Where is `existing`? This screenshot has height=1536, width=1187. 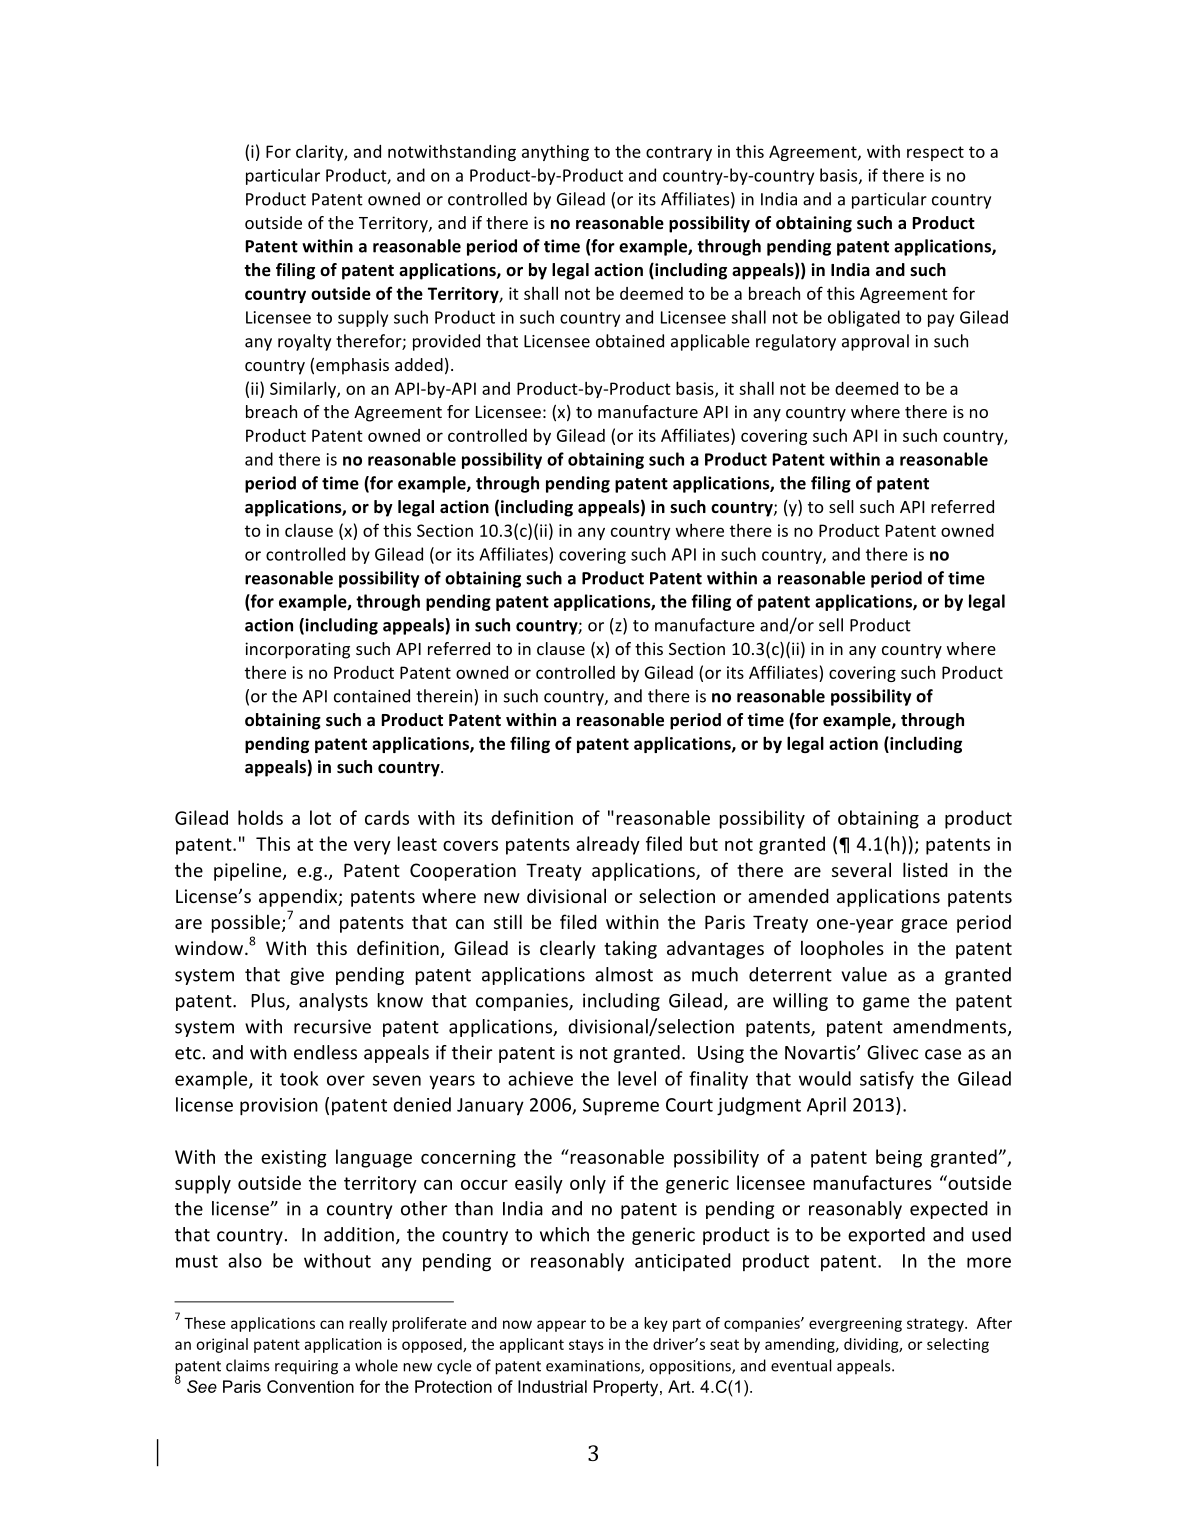
existing is located at coordinates (293, 1159).
